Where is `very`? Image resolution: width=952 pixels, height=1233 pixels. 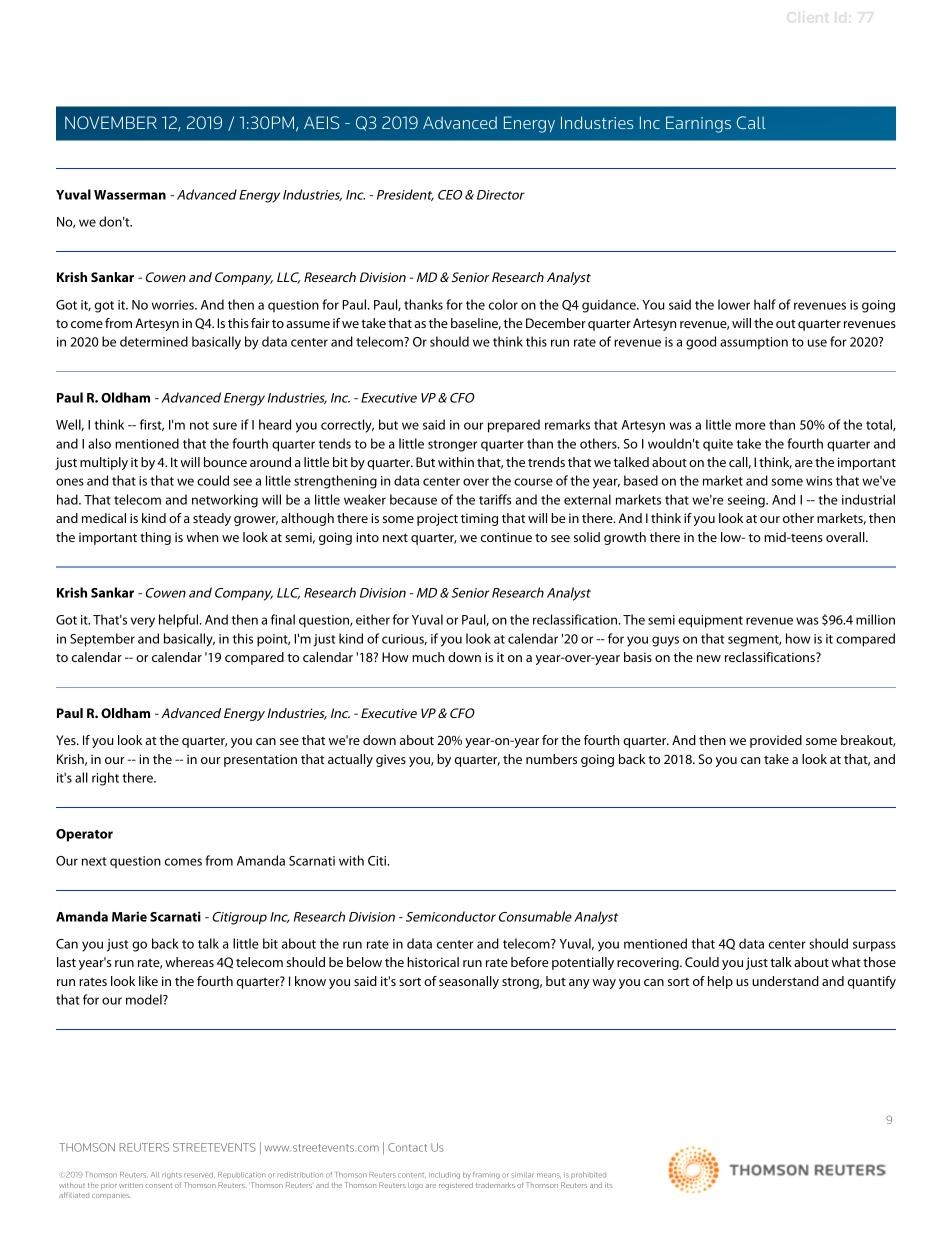 very is located at coordinates (143, 622).
